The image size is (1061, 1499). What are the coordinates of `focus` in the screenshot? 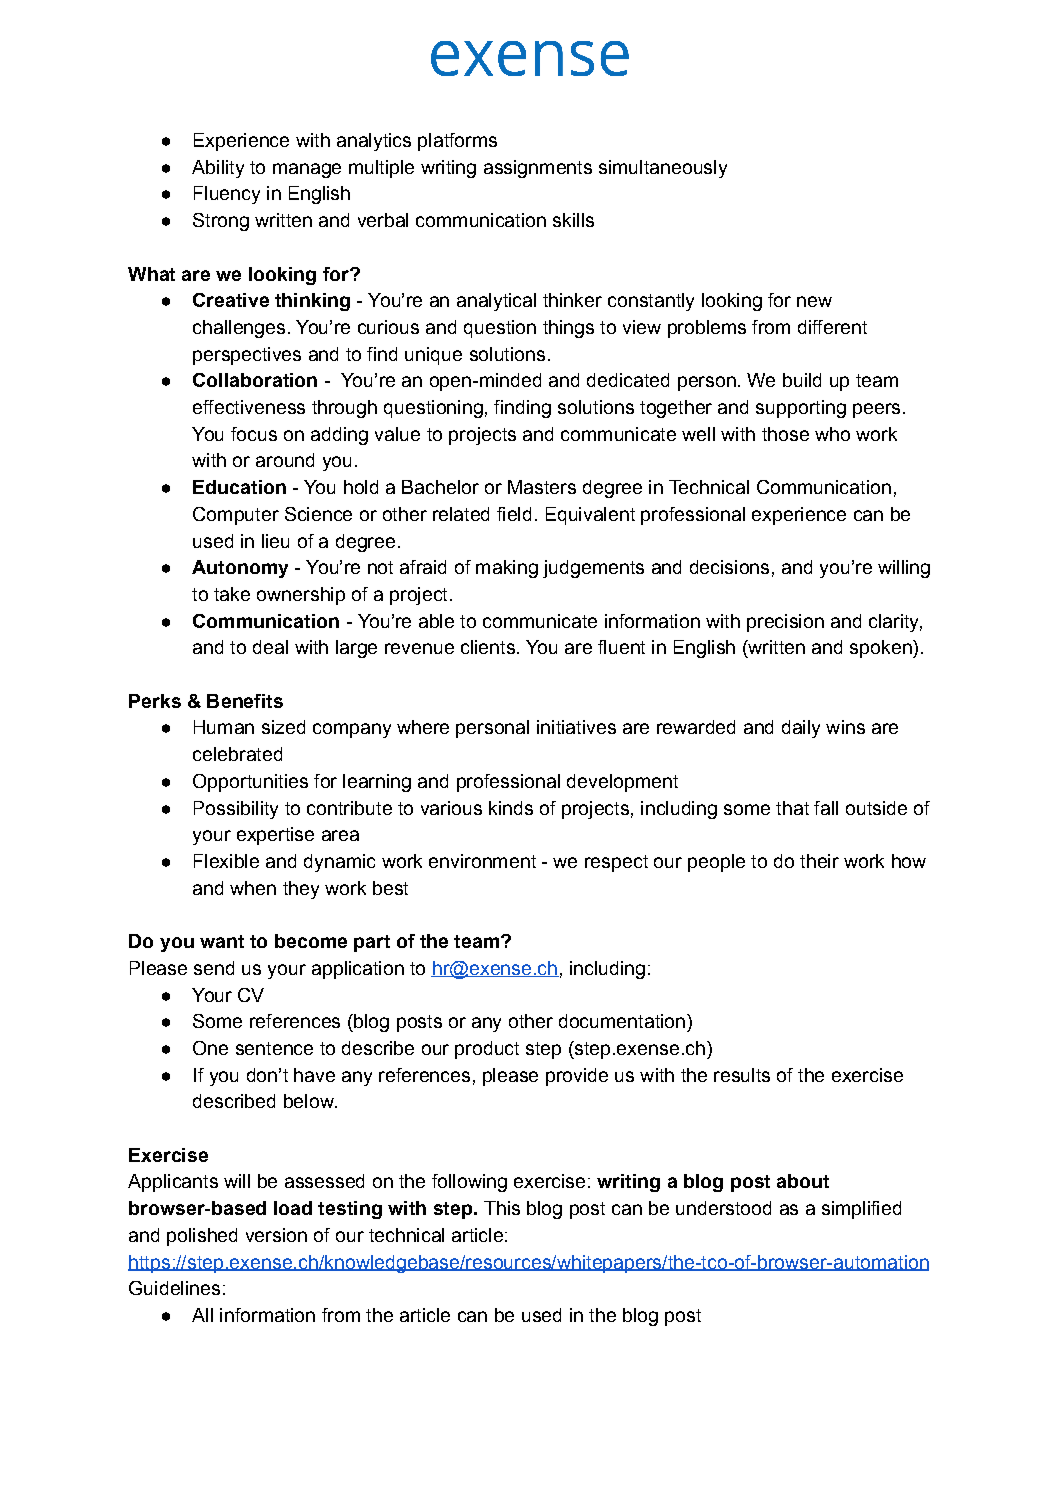 It's located at (254, 434).
